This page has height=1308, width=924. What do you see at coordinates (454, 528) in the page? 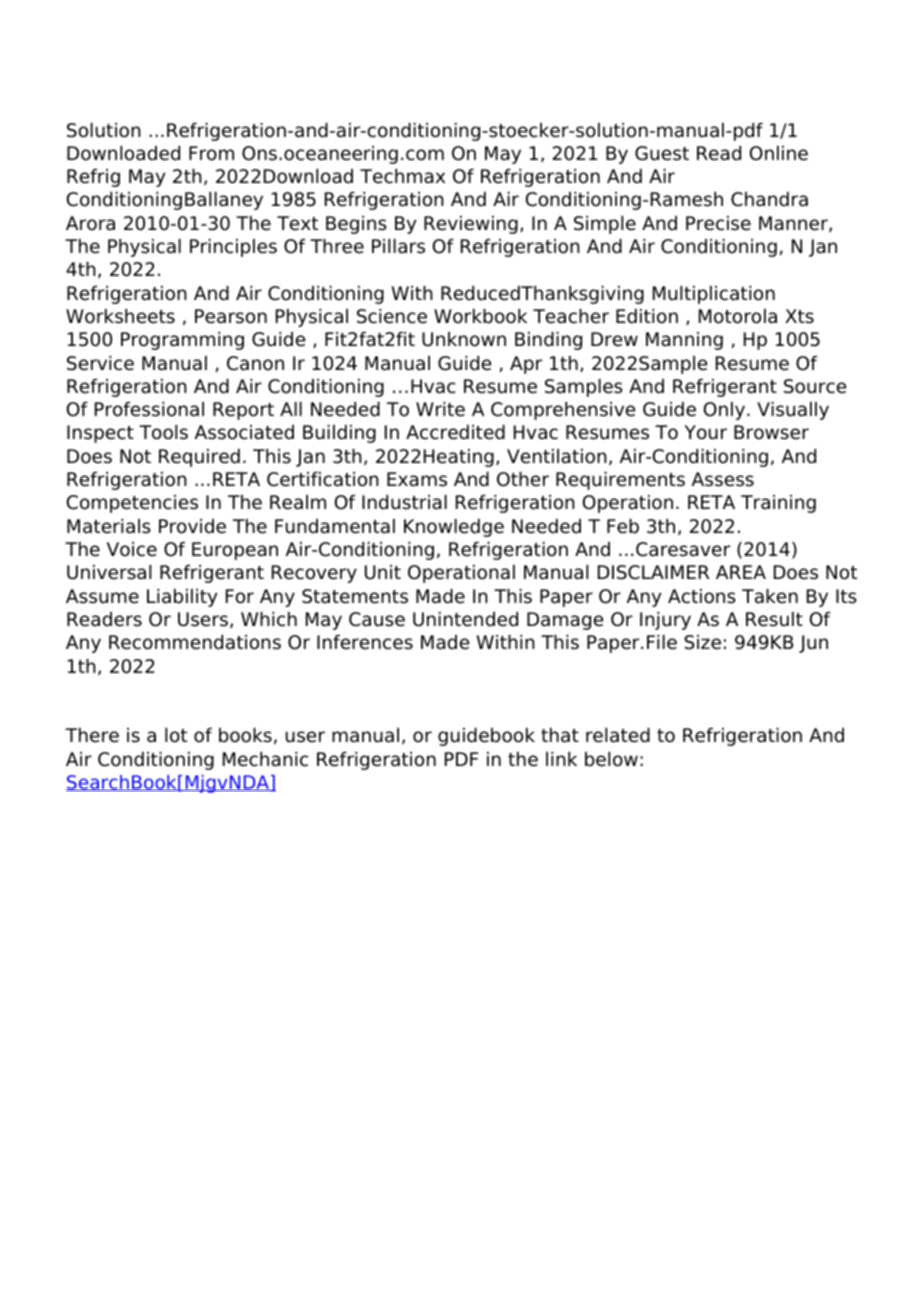
I see `Knowledge` at bounding box center [454, 528].
